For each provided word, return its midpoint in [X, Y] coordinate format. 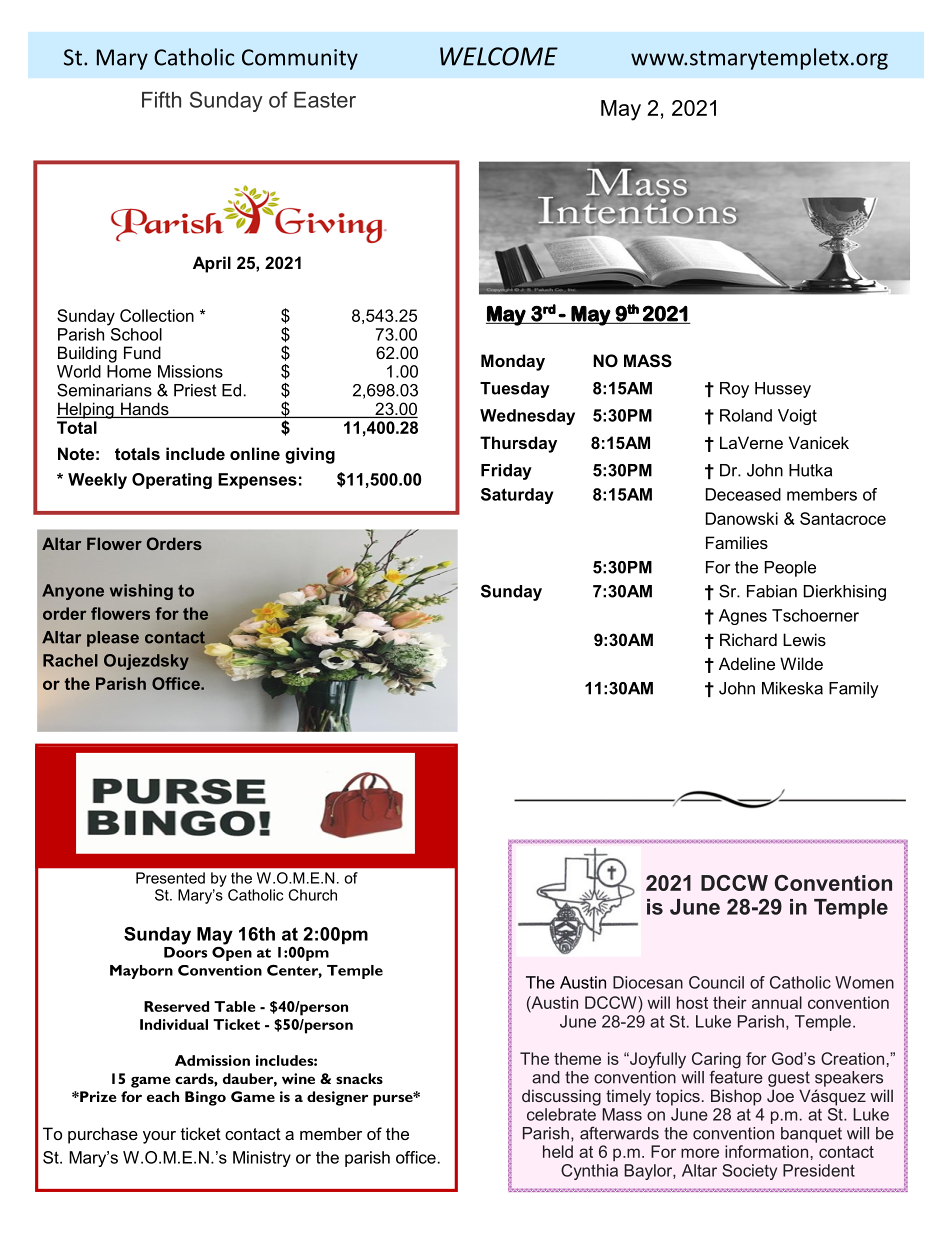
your [159, 1137]
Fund [142, 352]
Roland [746, 415]
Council [716, 982]
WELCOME [499, 56]
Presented [170, 878]
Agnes [743, 617]
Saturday [517, 496]
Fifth [161, 99]
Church [312, 895]
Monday [513, 362]
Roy [734, 390]
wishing [141, 592]
